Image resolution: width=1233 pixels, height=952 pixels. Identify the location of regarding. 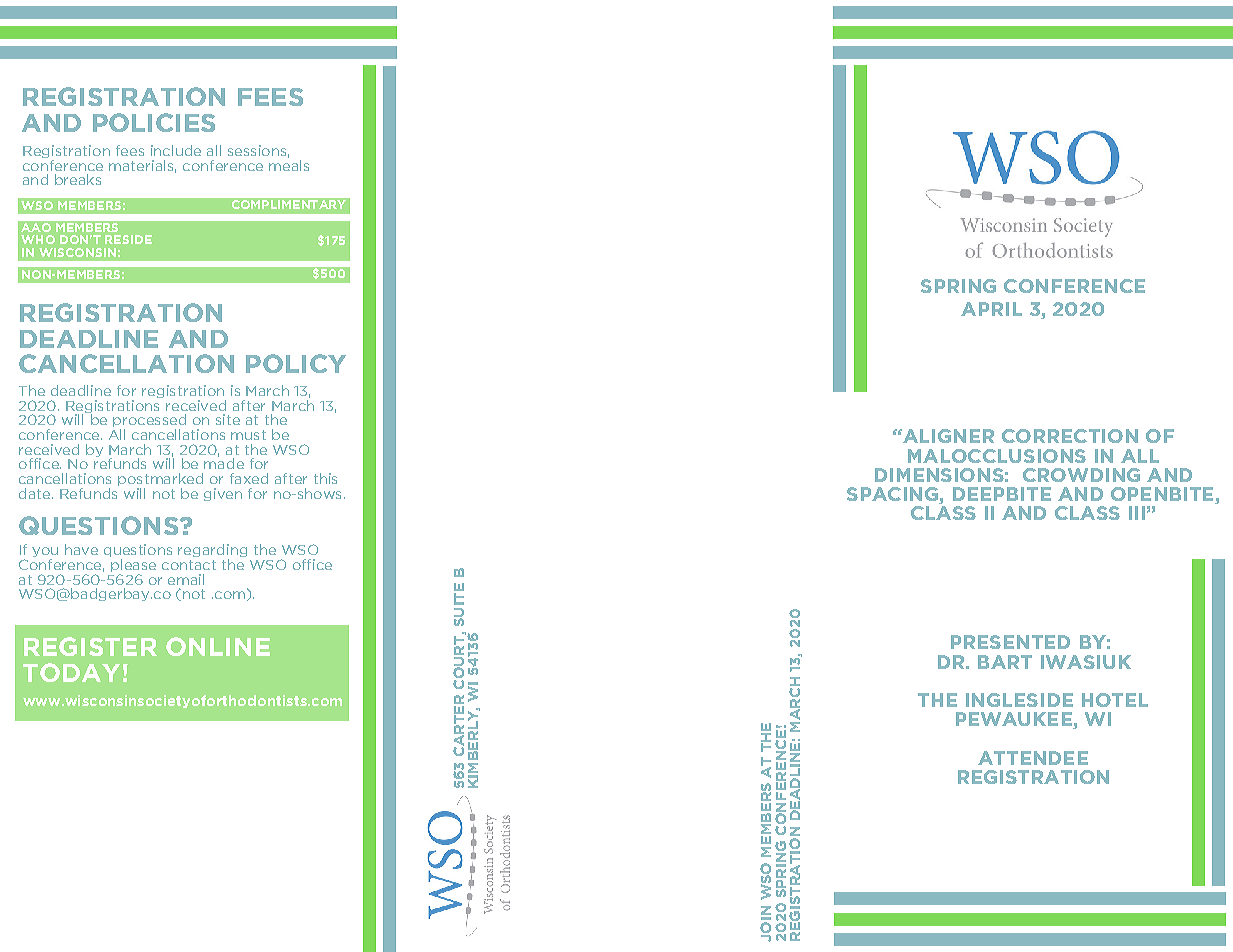
(212, 552).
